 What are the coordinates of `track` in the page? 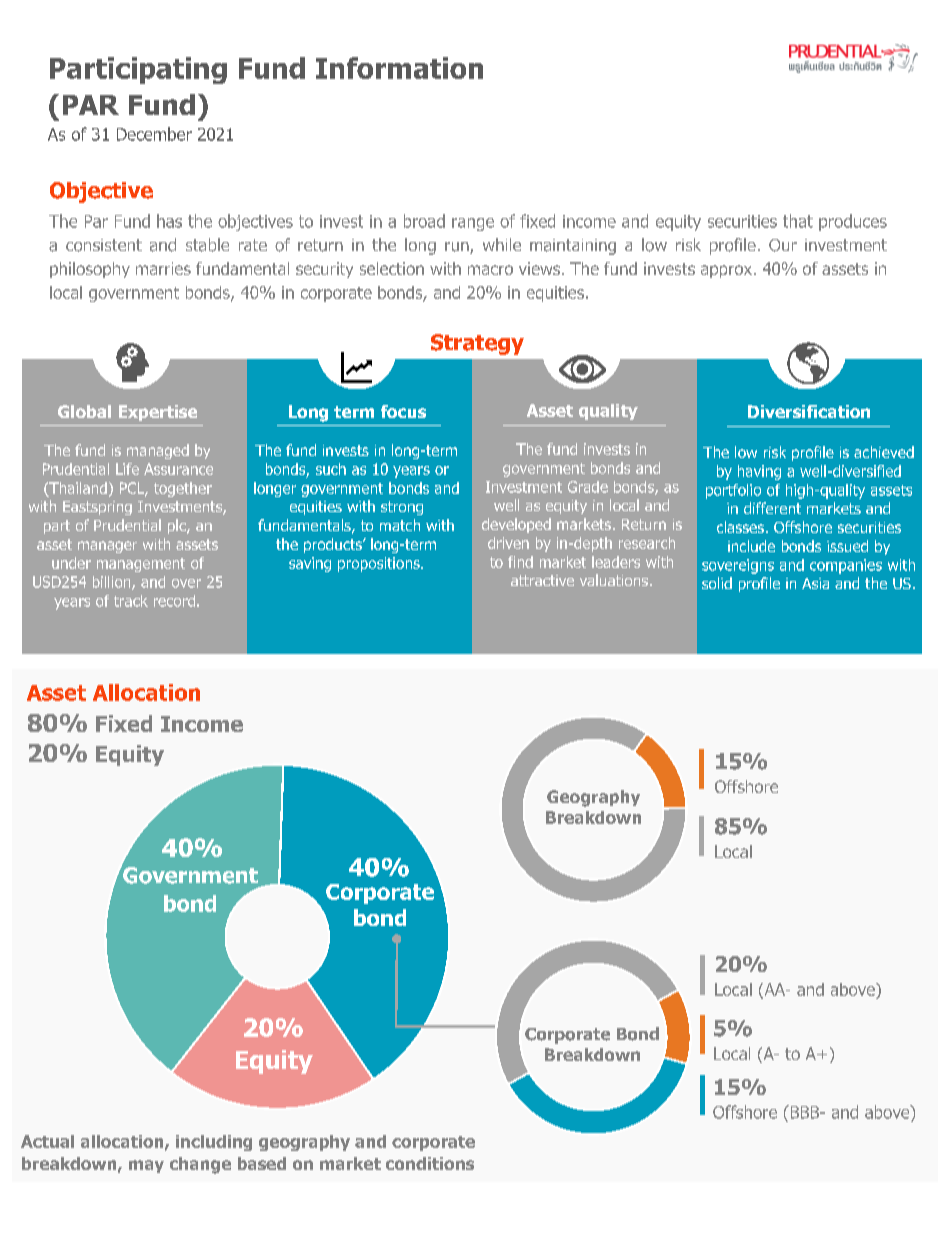 It's located at (131, 601).
